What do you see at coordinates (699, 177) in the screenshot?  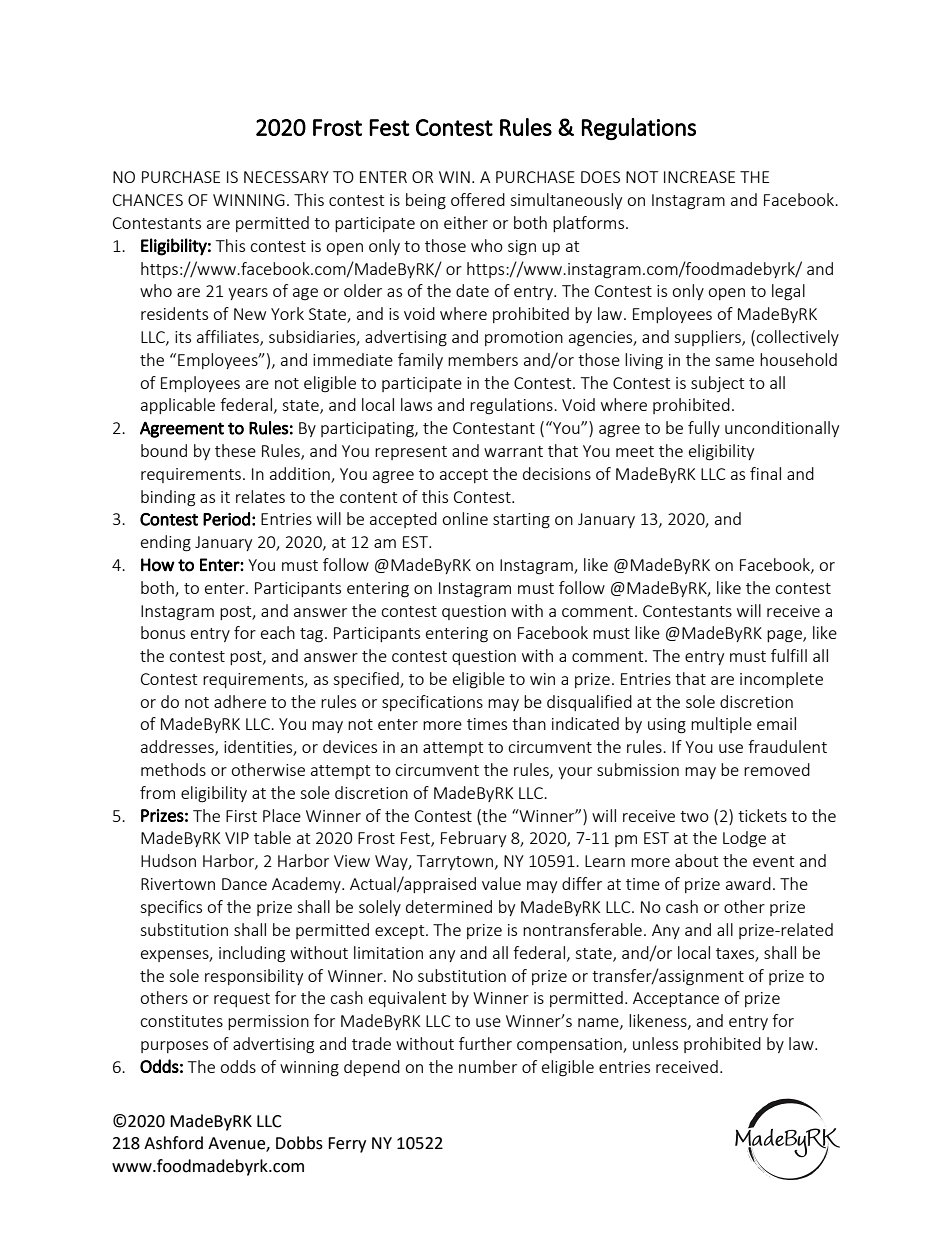 I see `INCREASE` at bounding box center [699, 177].
